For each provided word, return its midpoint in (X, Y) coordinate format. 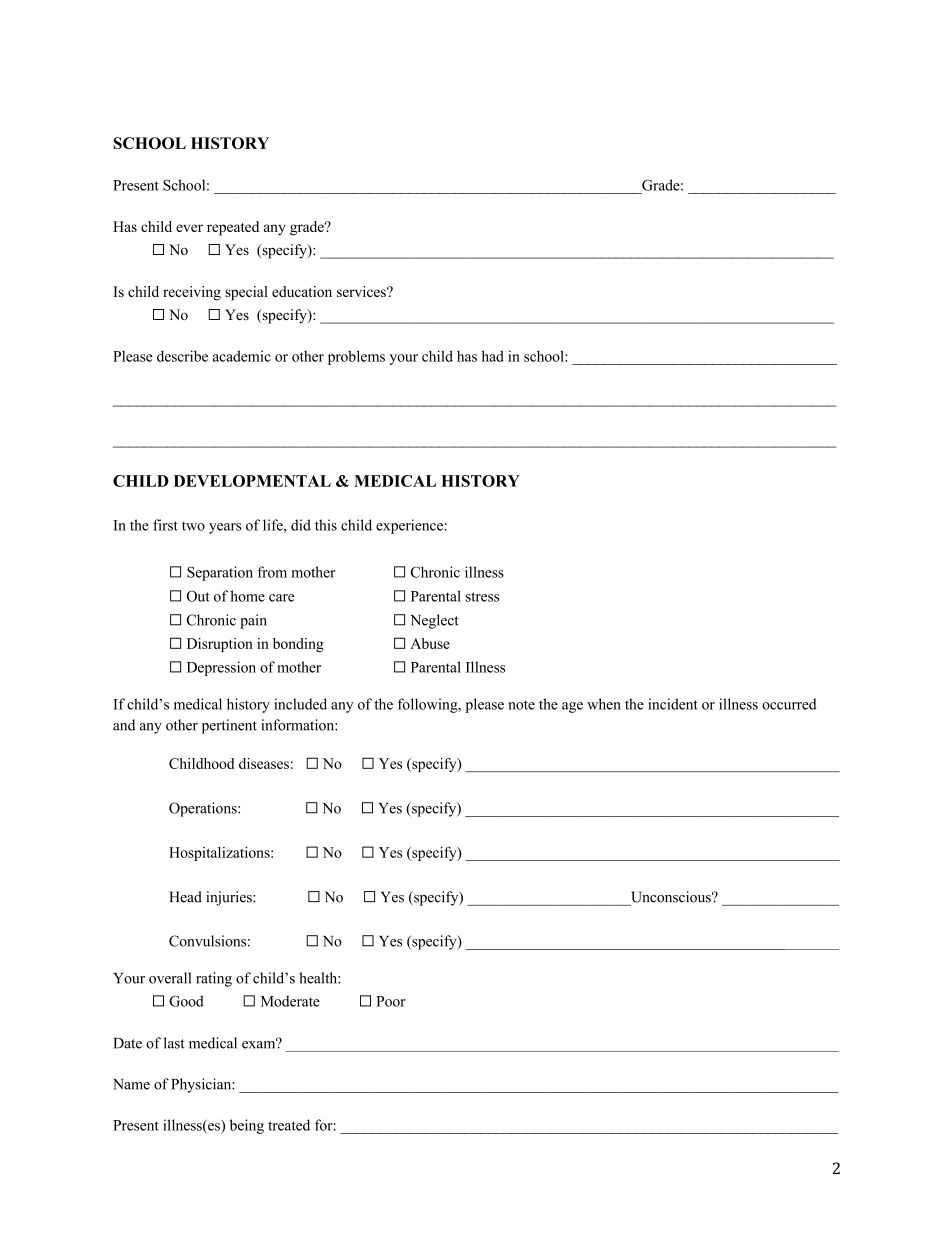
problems (356, 357)
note (521, 705)
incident (673, 704)
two (193, 526)
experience (409, 526)
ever (189, 228)
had (493, 356)
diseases (264, 763)
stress (482, 597)
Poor (391, 1001)
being (247, 1126)
